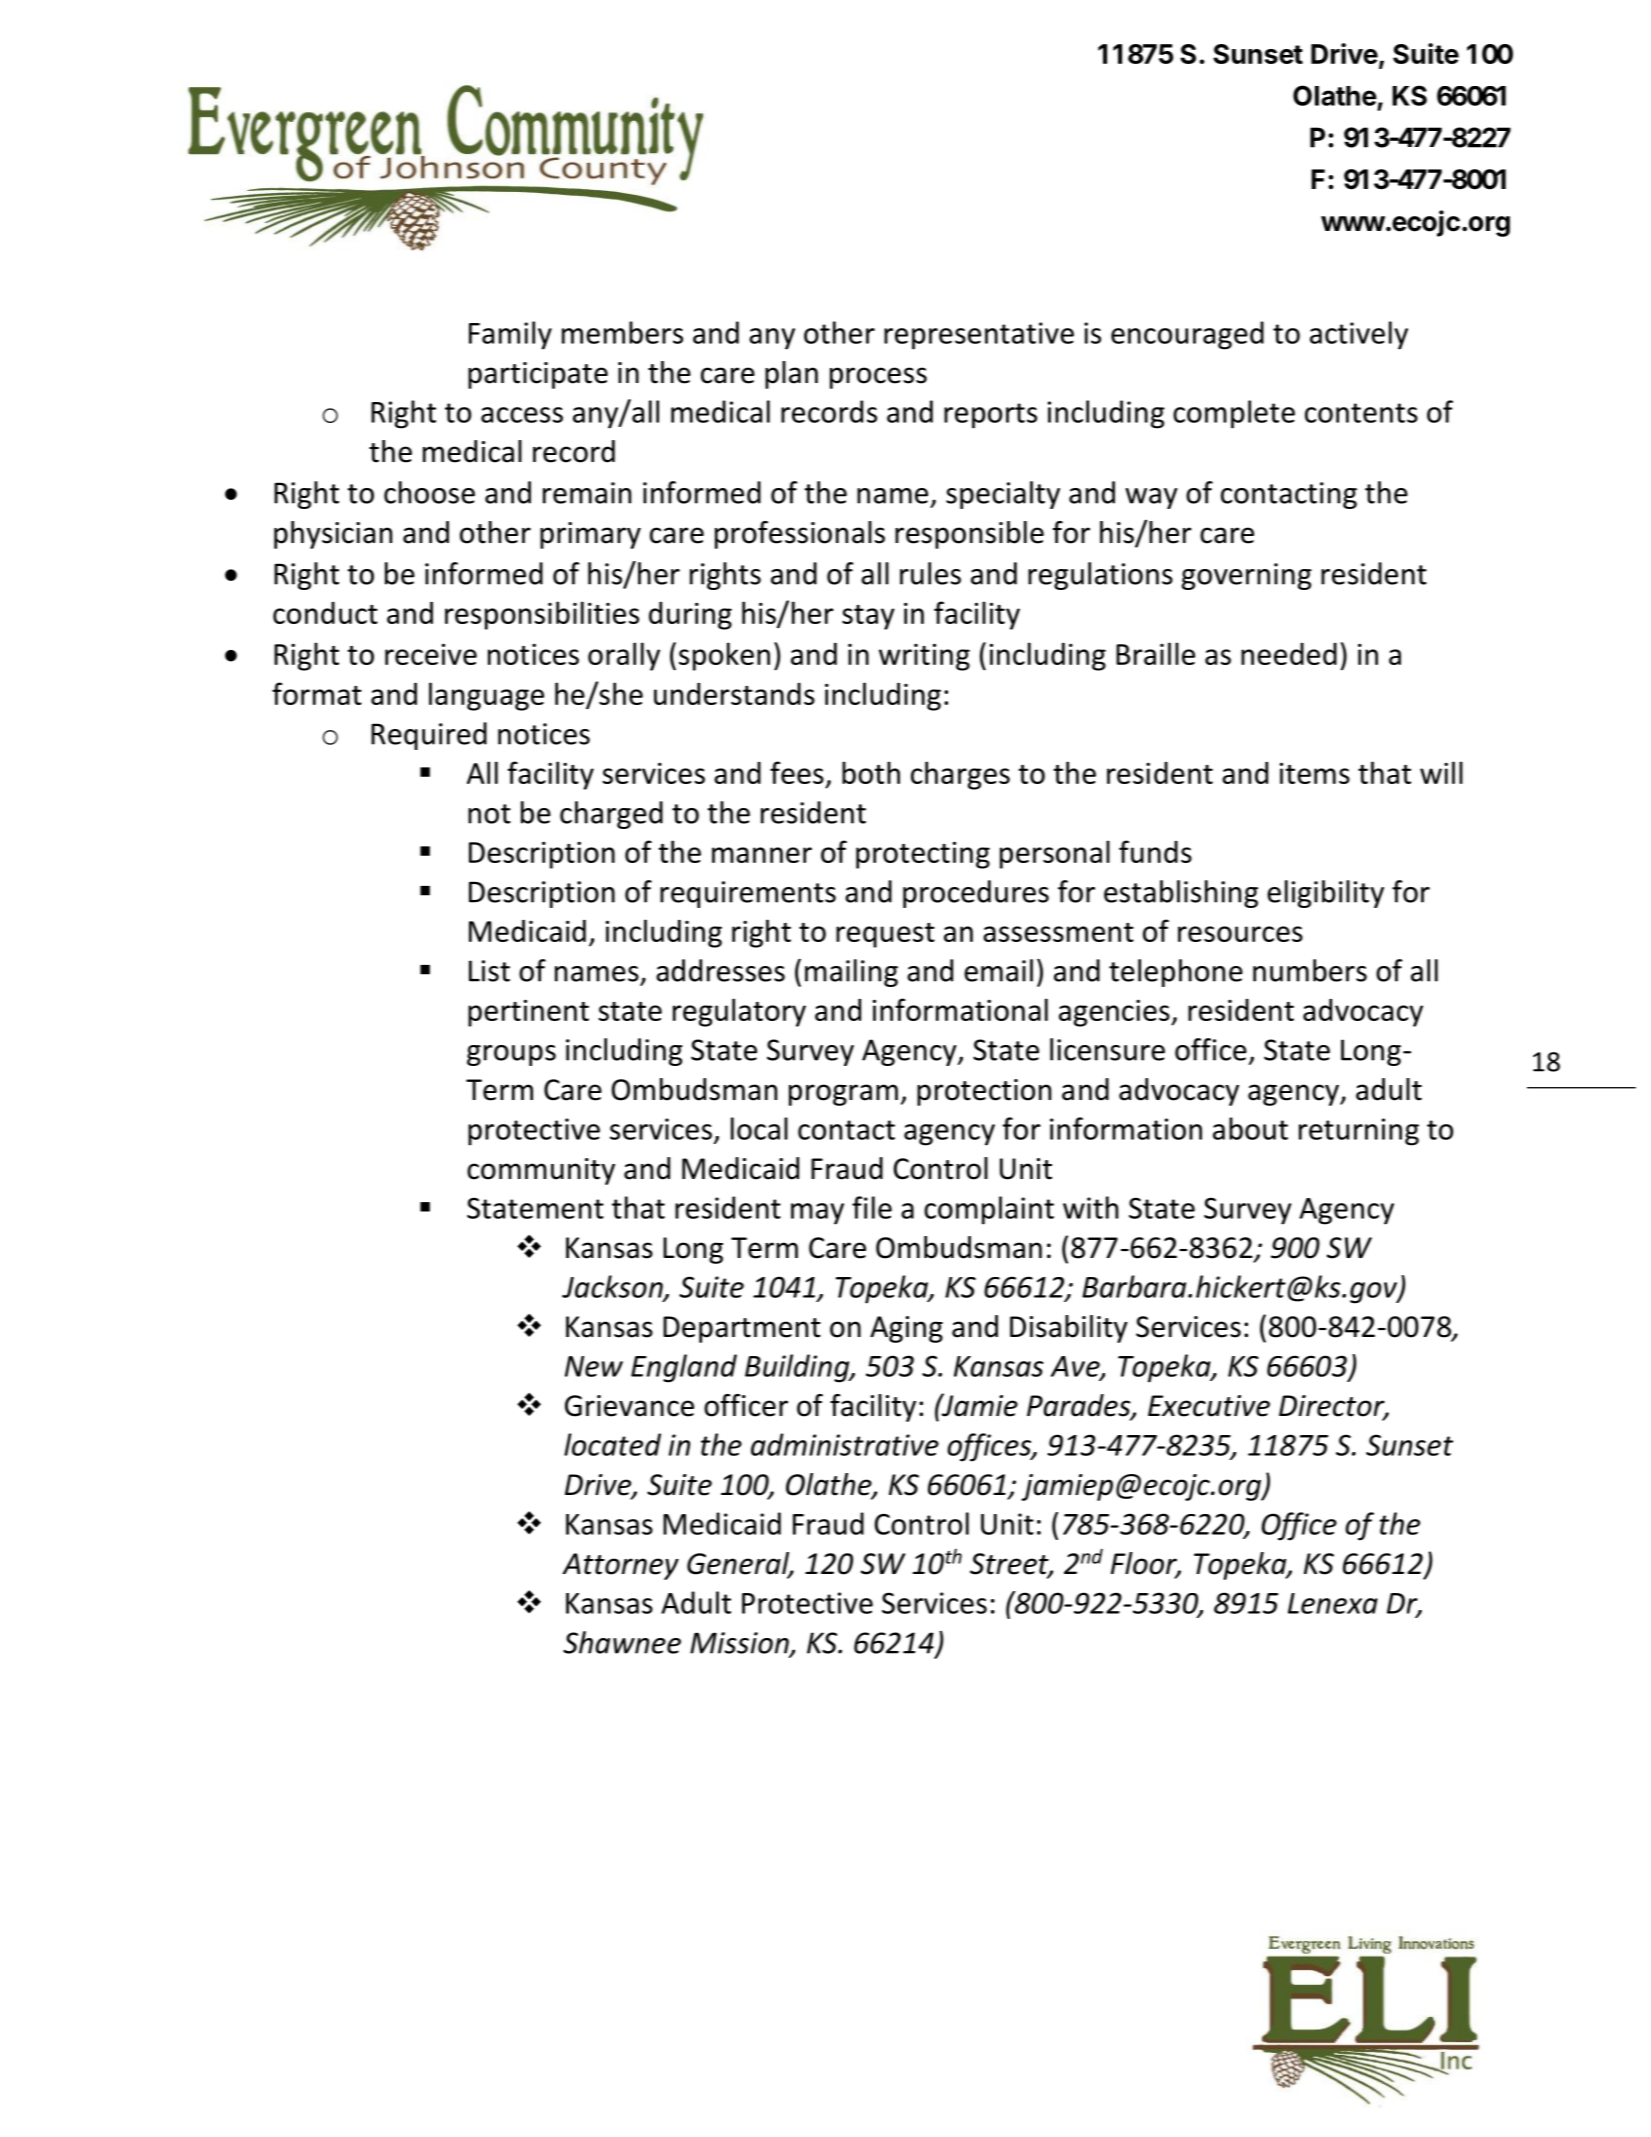 The height and width of the image is (2137, 1651). Describe the element at coordinates (1310, 970) in the image. I see `numbers` at that location.
